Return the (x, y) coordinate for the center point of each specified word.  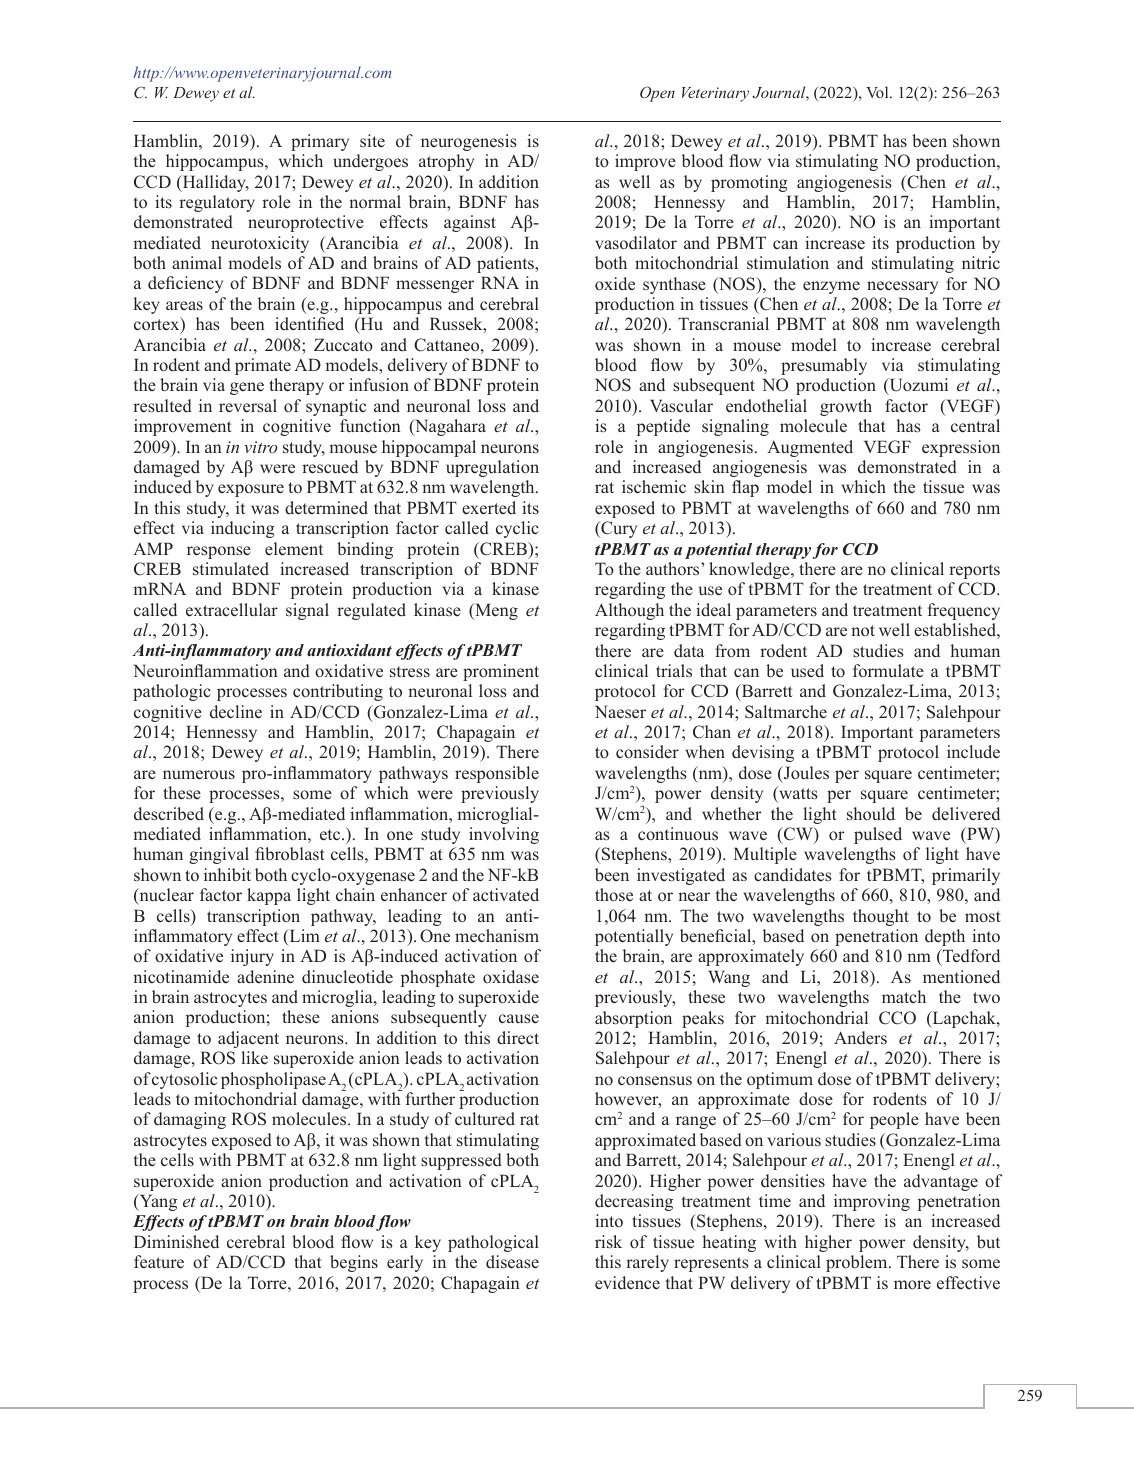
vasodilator (636, 243)
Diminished (176, 1242)
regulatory (217, 203)
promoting (749, 183)
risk (608, 1242)
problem (858, 1263)
